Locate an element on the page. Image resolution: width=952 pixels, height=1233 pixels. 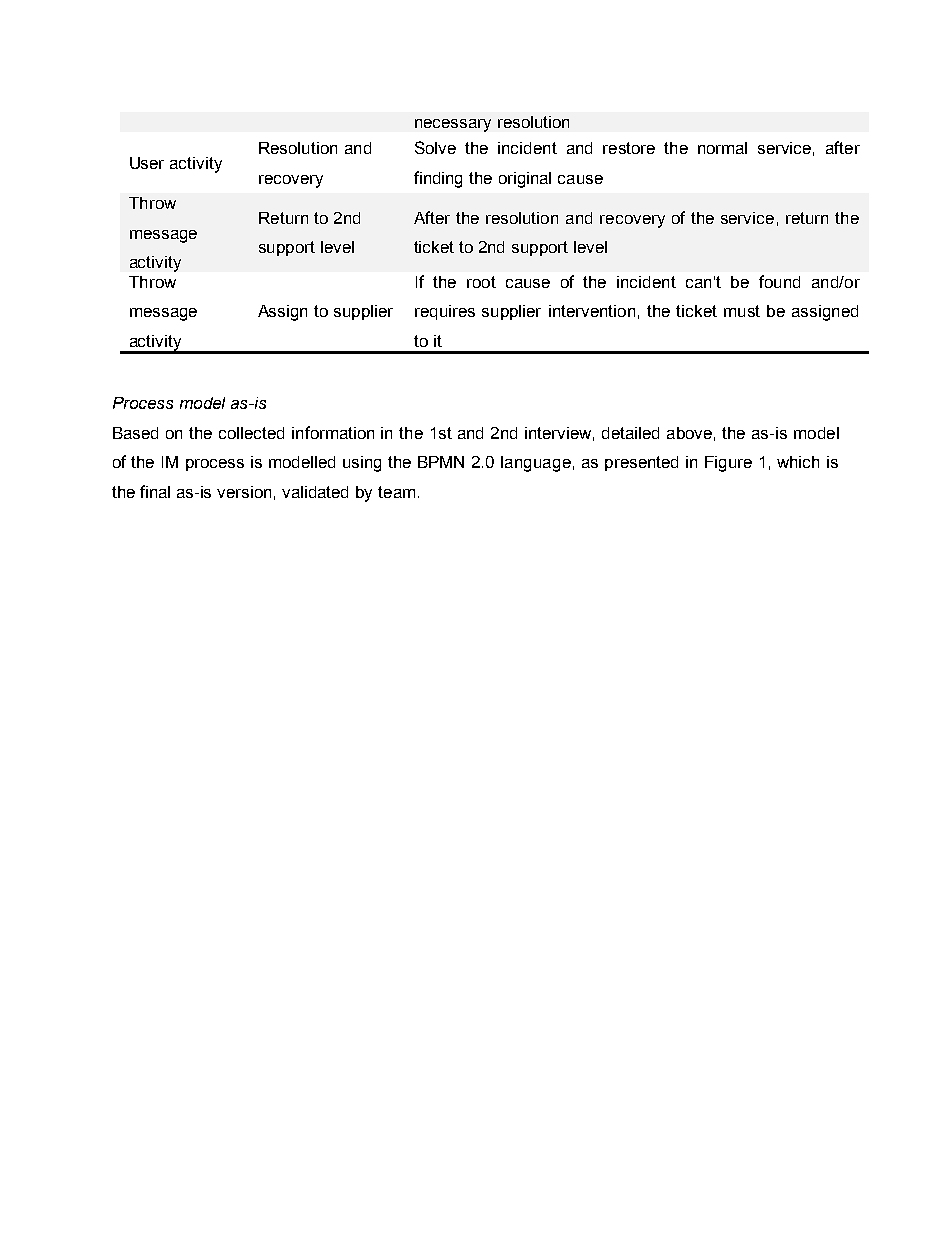
version is located at coordinates (244, 492).
